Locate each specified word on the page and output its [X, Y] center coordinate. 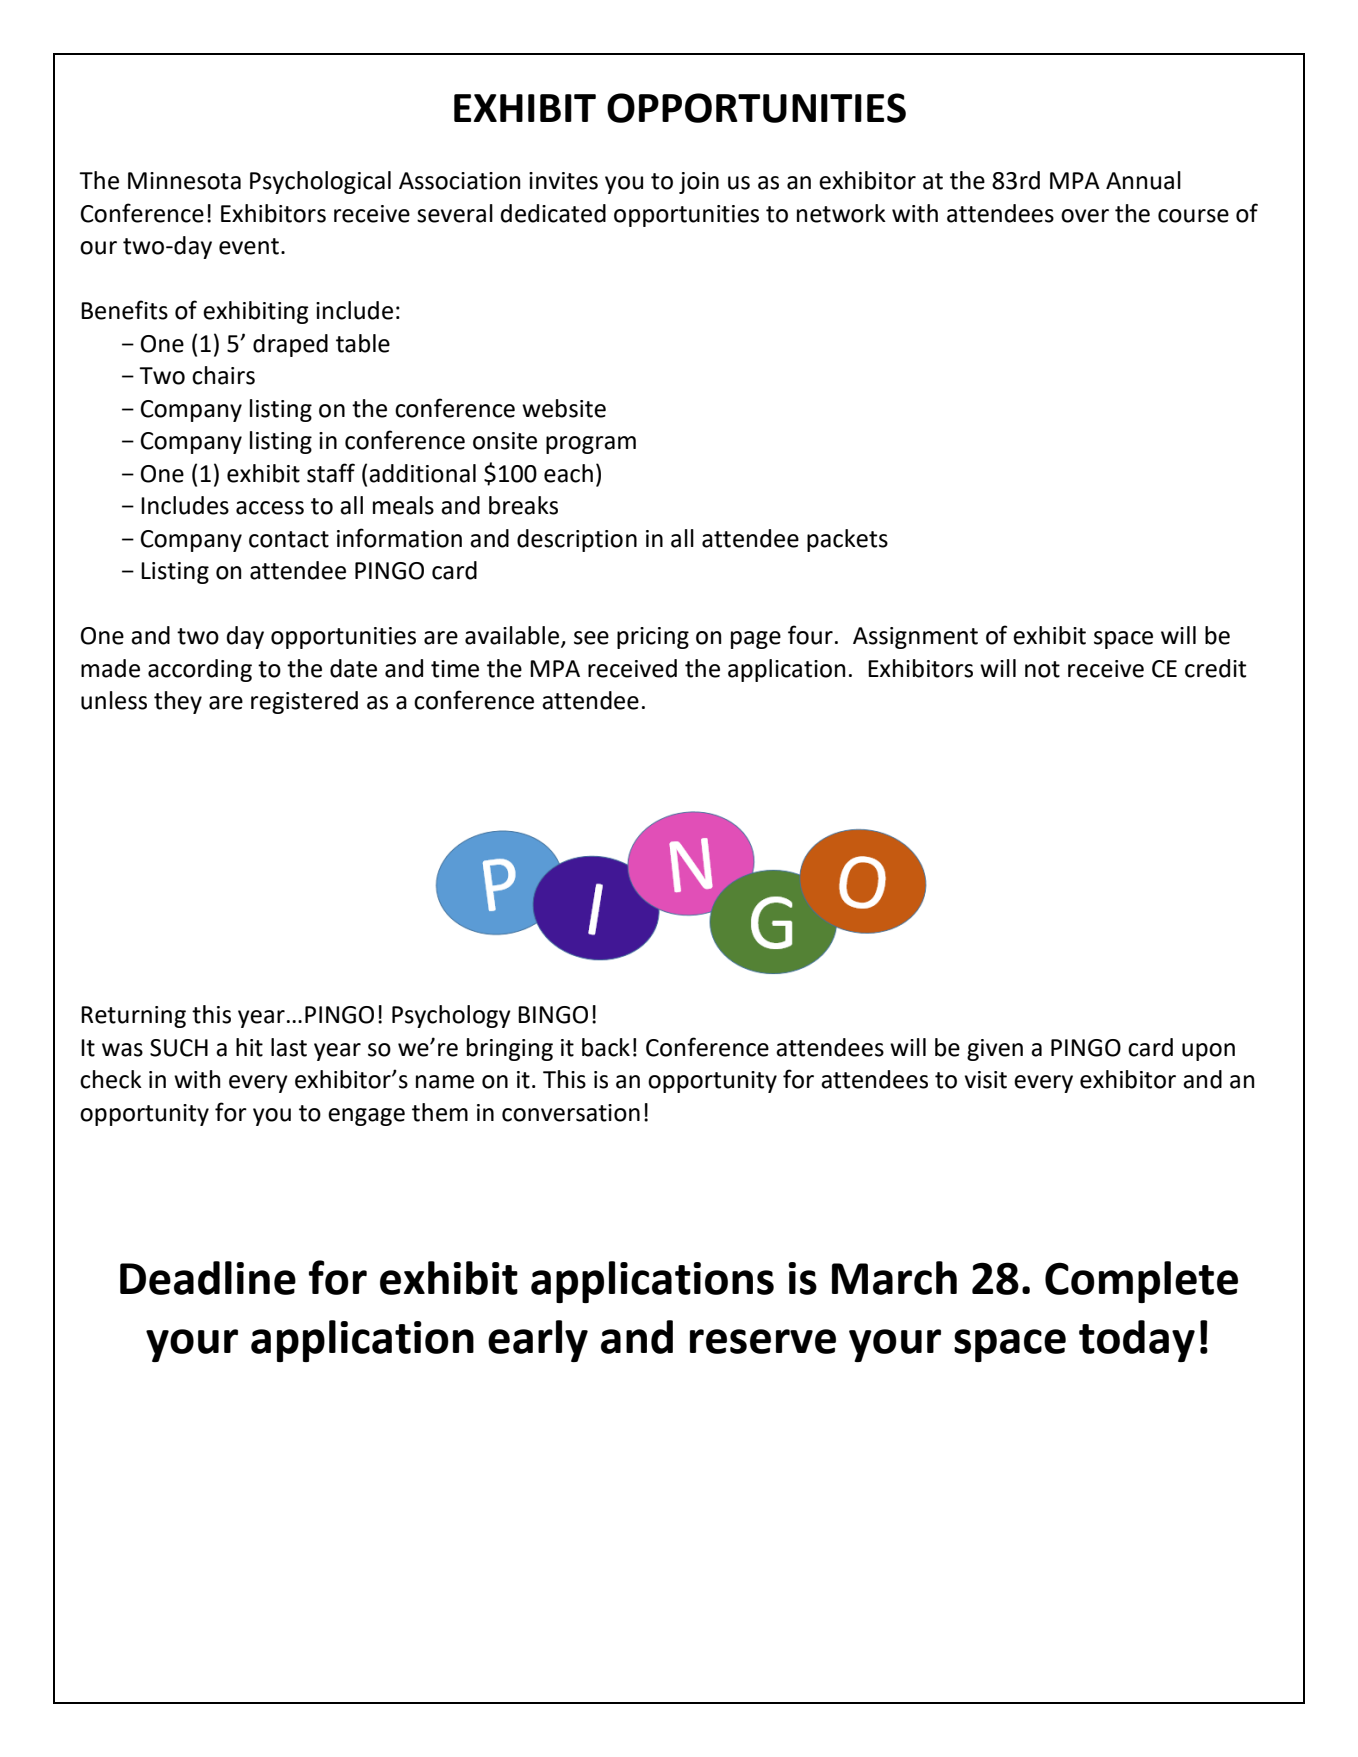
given [995, 1050]
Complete [1141, 1282]
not [1042, 669]
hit [249, 1047]
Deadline [208, 1278]
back [606, 1047]
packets [847, 540]
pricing [653, 638]
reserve [763, 1341]
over [1085, 216]
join [699, 183]
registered [304, 702]
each [568, 473]
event [249, 246]
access [270, 508]
